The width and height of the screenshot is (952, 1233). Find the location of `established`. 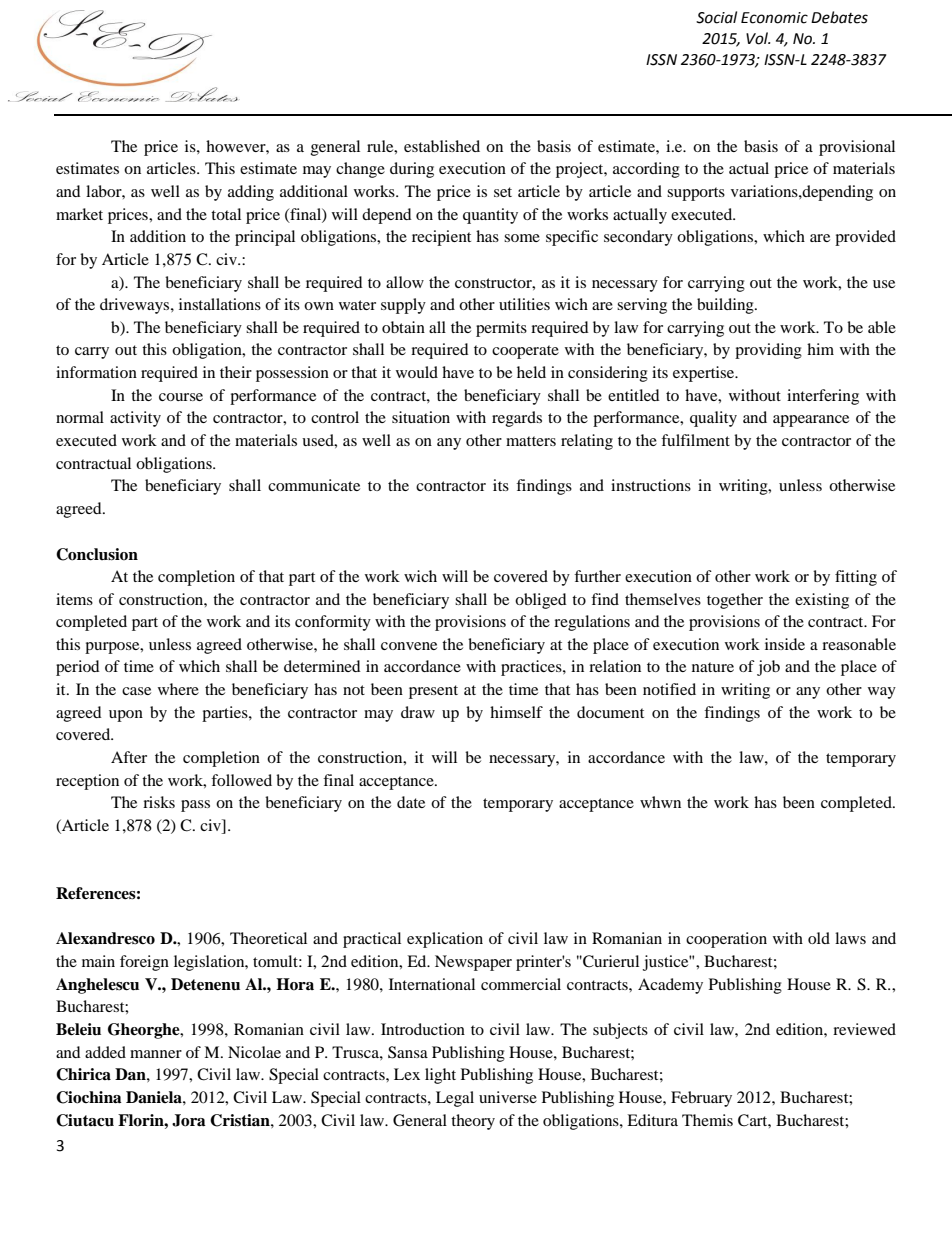

established is located at coordinates (442, 146).
